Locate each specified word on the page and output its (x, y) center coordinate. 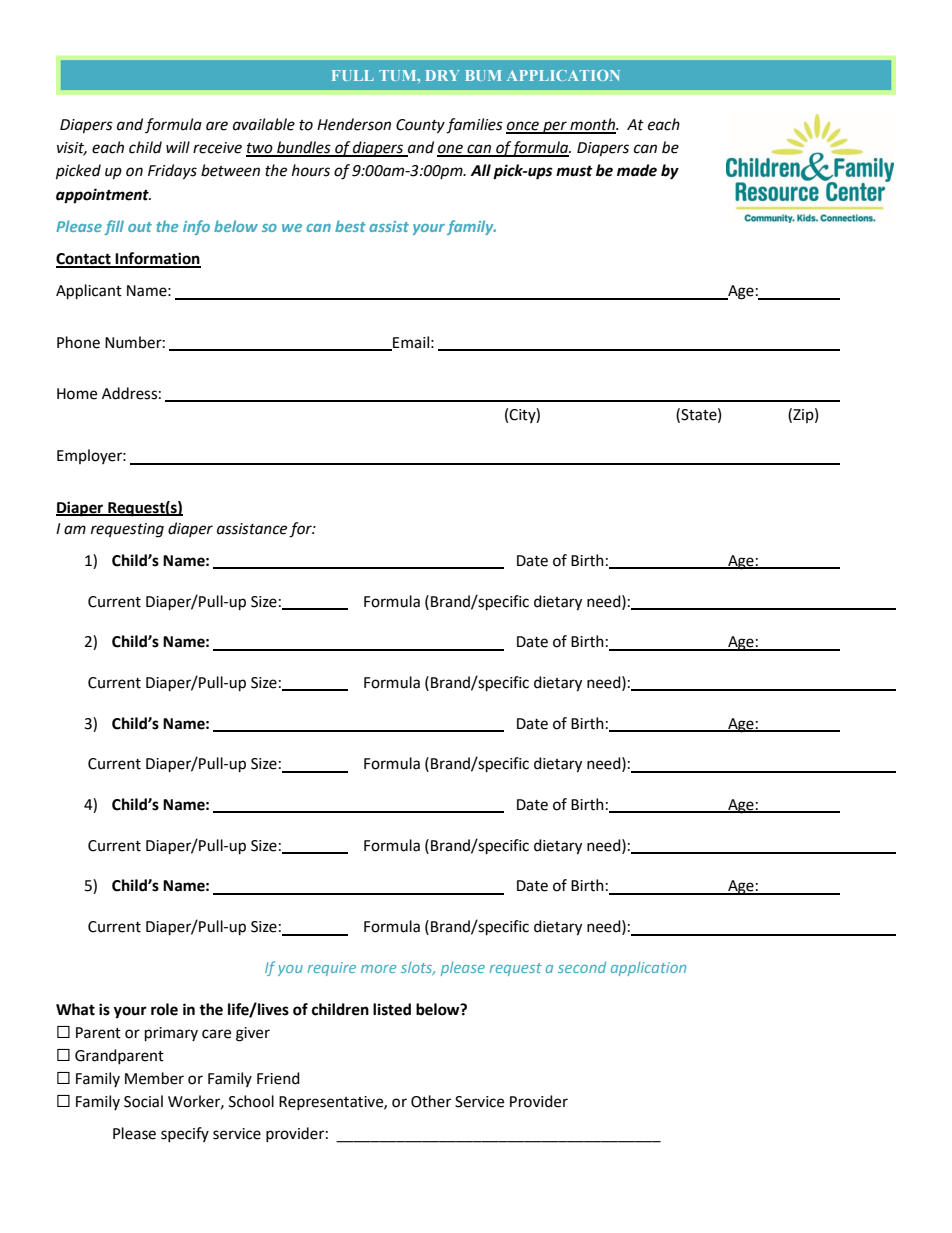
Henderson (354, 124)
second (582, 967)
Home (77, 394)
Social (143, 1101)
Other (431, 1101)
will (178, 147)
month (592, 125)
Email (410, 343)
